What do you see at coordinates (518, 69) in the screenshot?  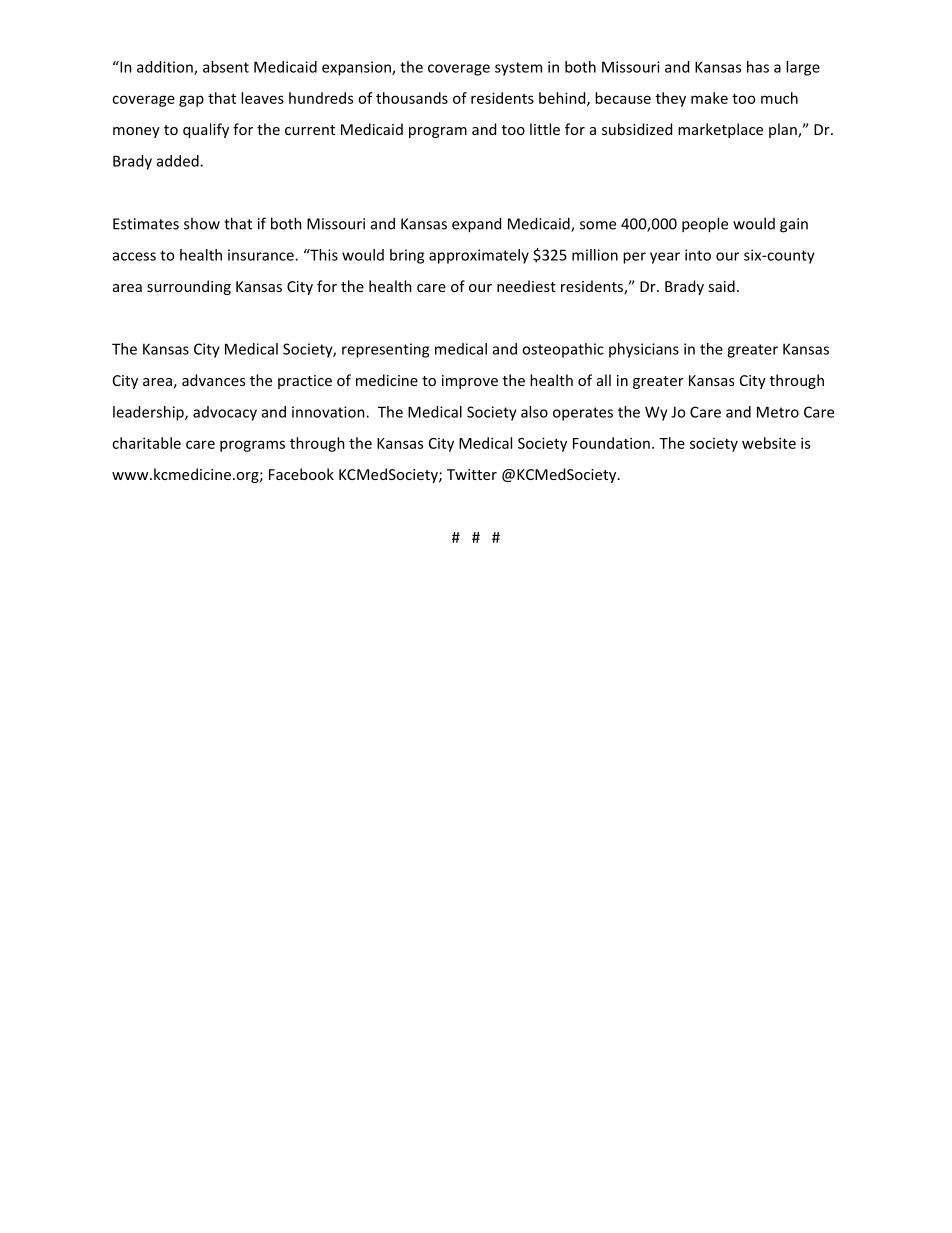 I see `system` at bounding box center [518, 69].
